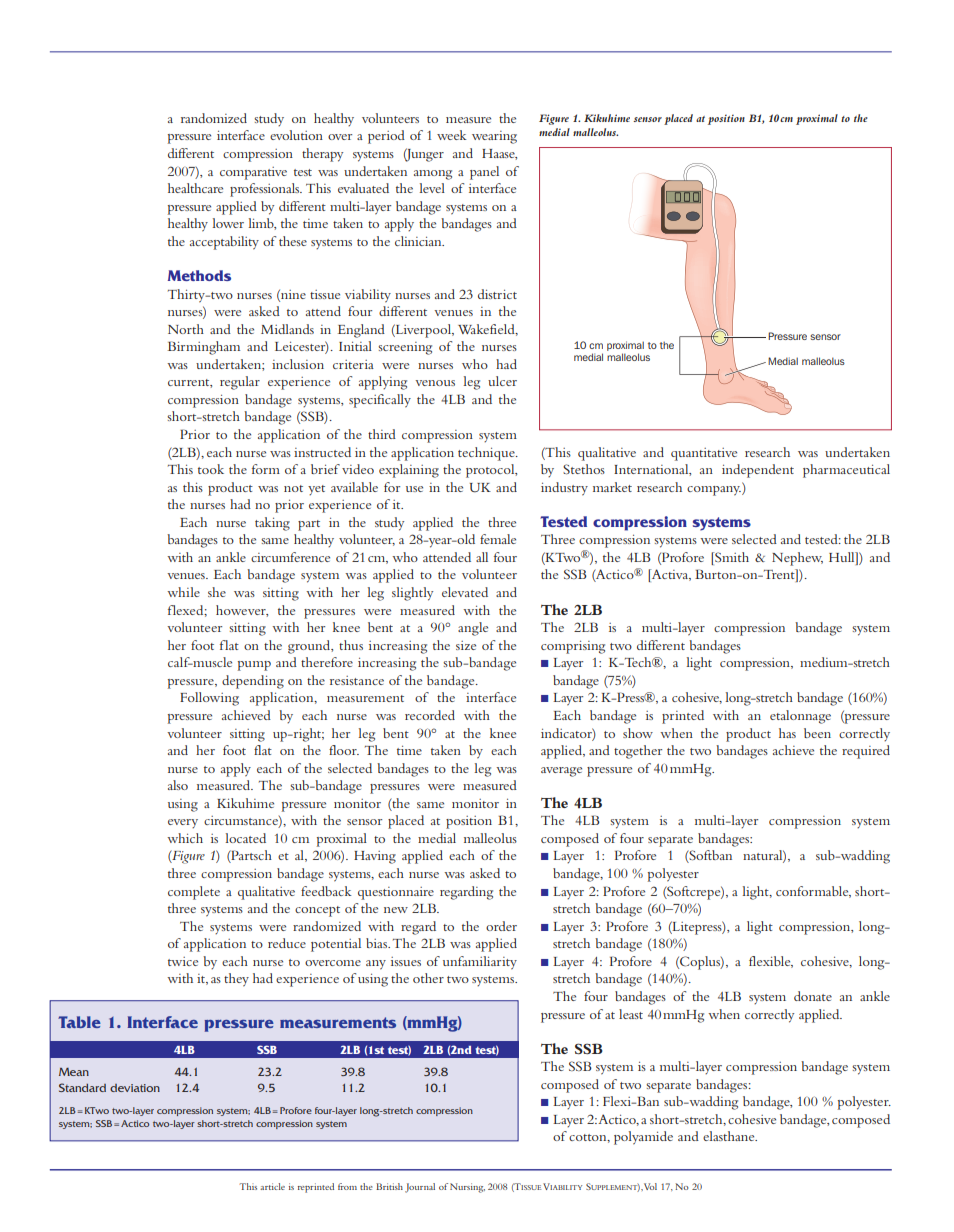 The image size is (954, 1232). I want to click on took, so click(211, 469).
